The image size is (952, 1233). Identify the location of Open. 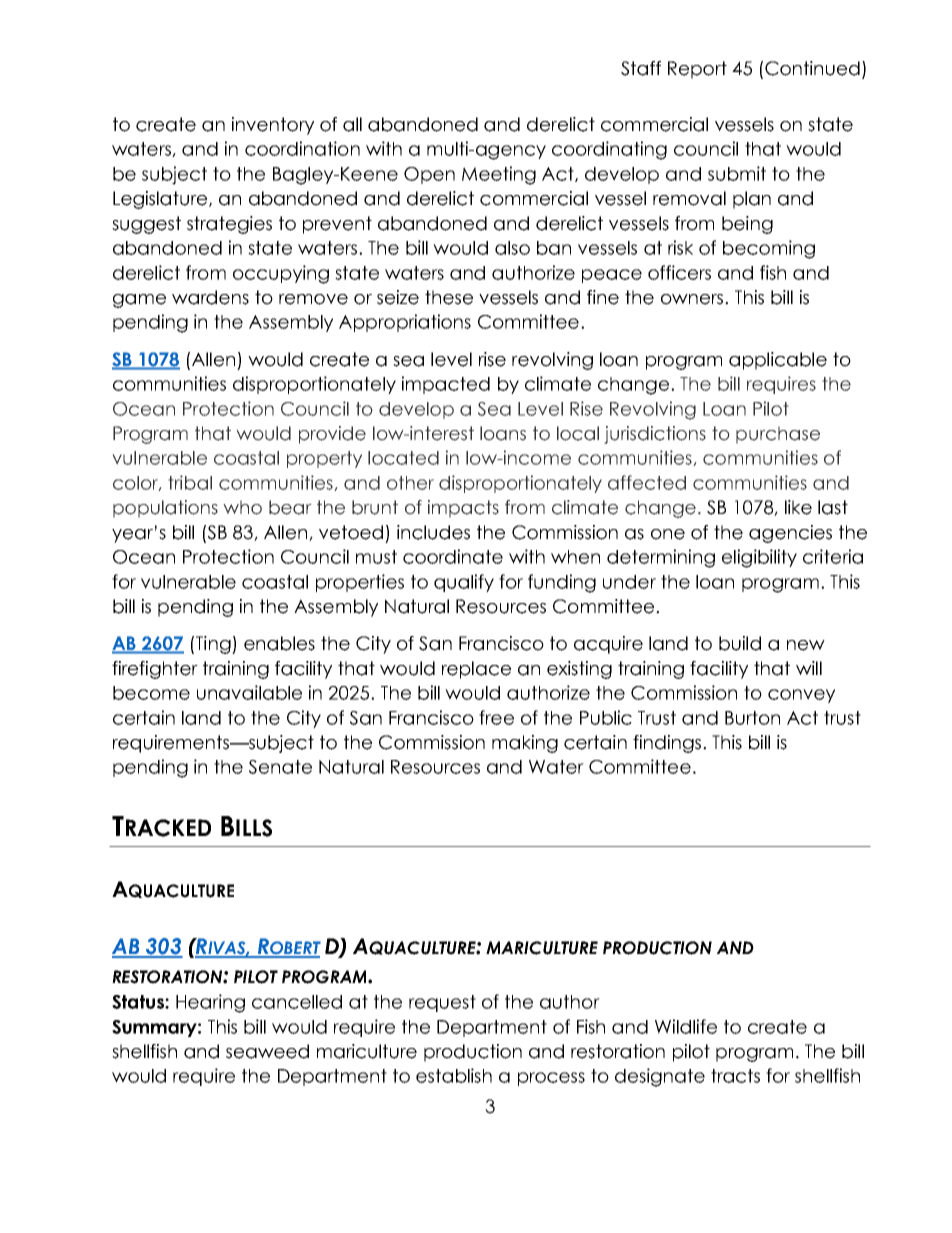
(429, 175).
